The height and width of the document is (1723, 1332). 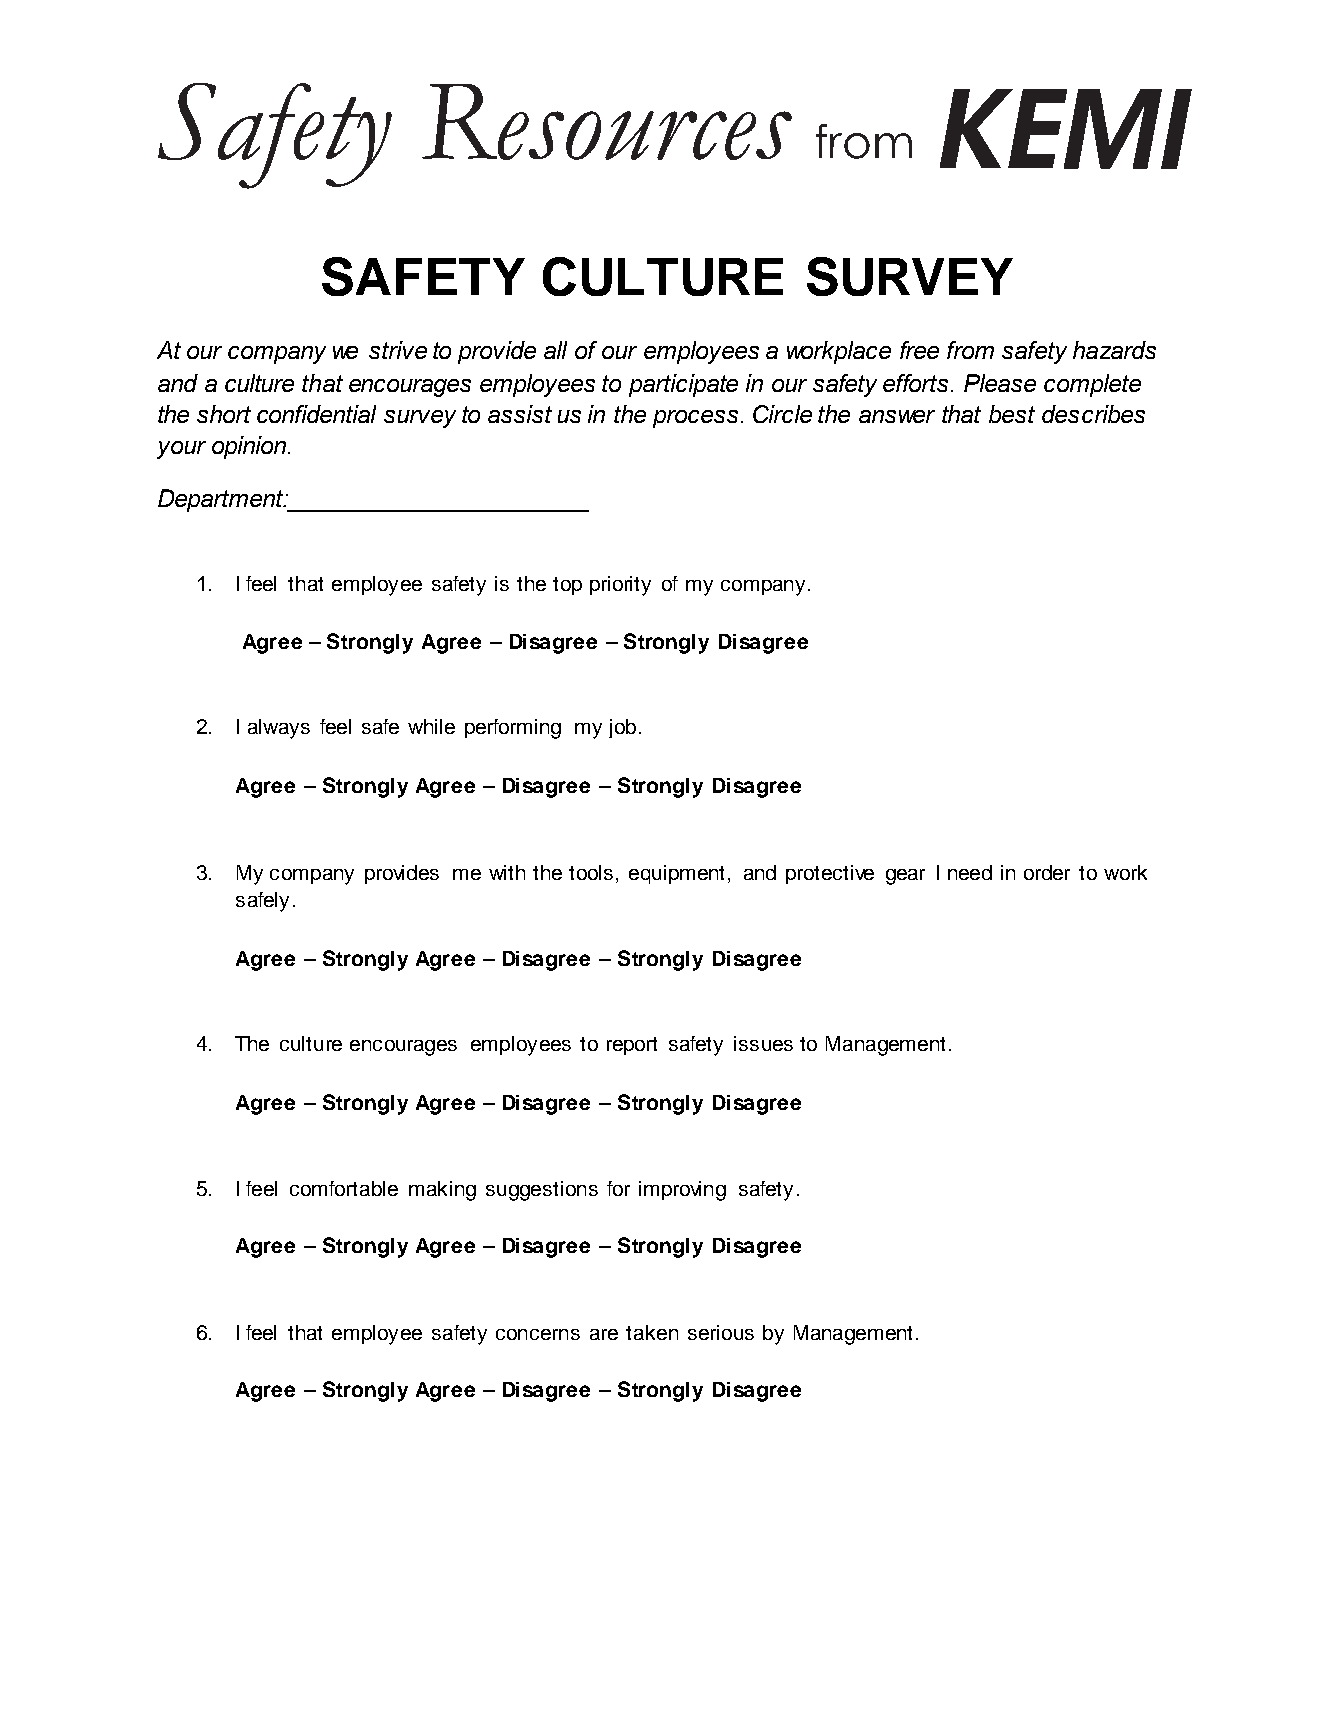 I want to click on strive, so click(x=398, y=350).
